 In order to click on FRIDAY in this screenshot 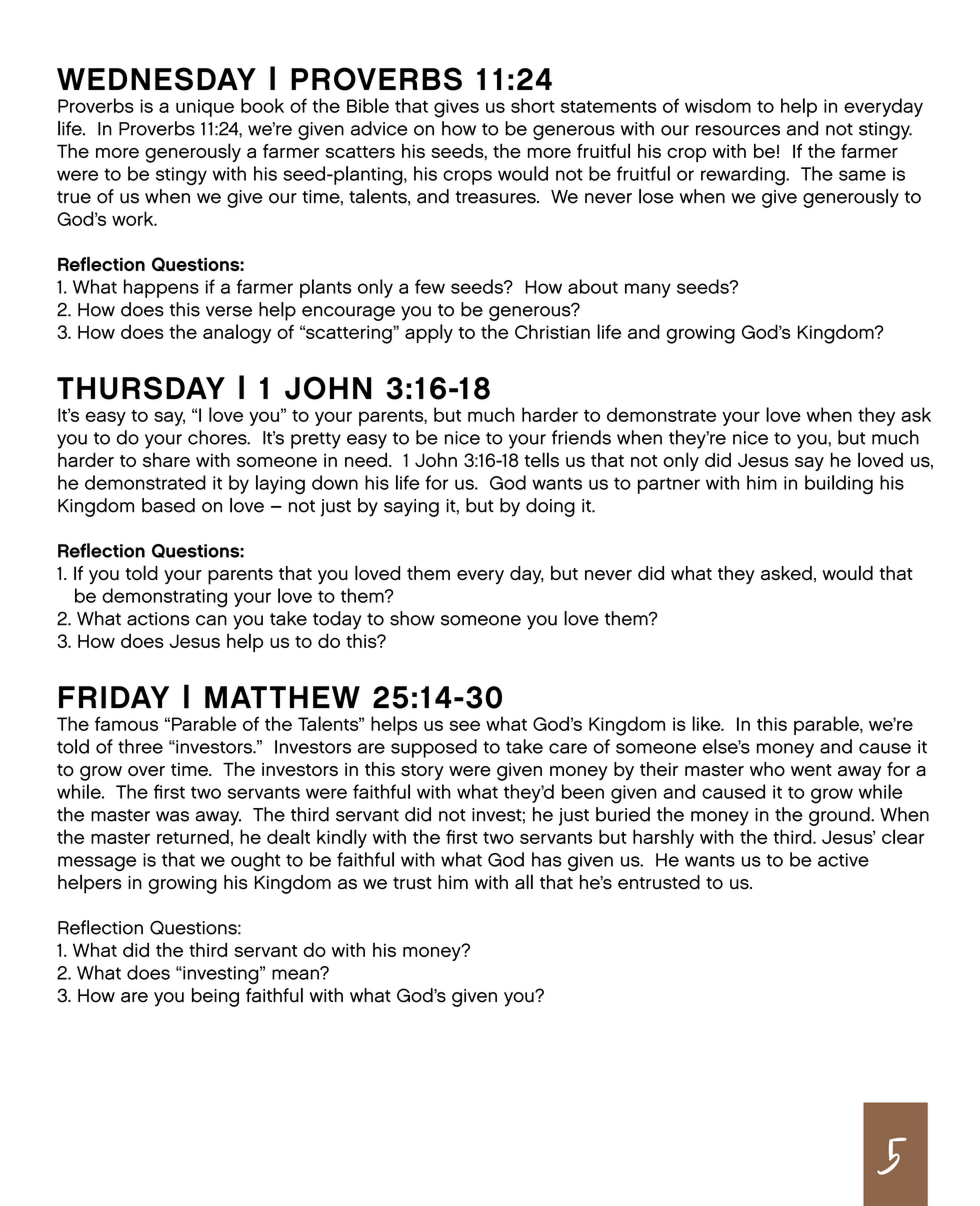, I will do `click(114, 697)`.
